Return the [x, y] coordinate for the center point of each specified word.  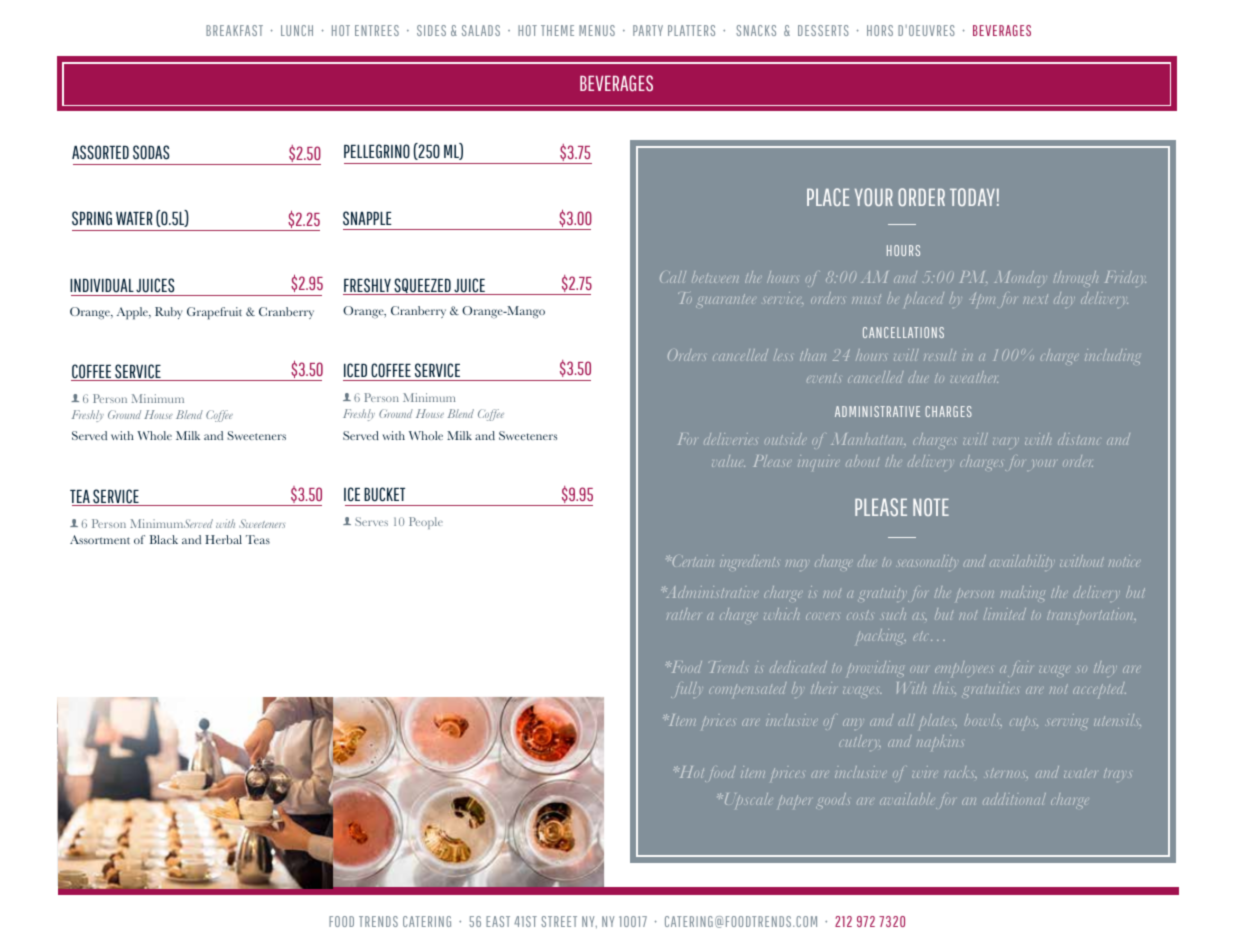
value [728, 461]
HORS [880, 30]
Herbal [223, 539]
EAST [498, 921]
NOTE [931, 507]
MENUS [597, 30]
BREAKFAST [234, 30]
